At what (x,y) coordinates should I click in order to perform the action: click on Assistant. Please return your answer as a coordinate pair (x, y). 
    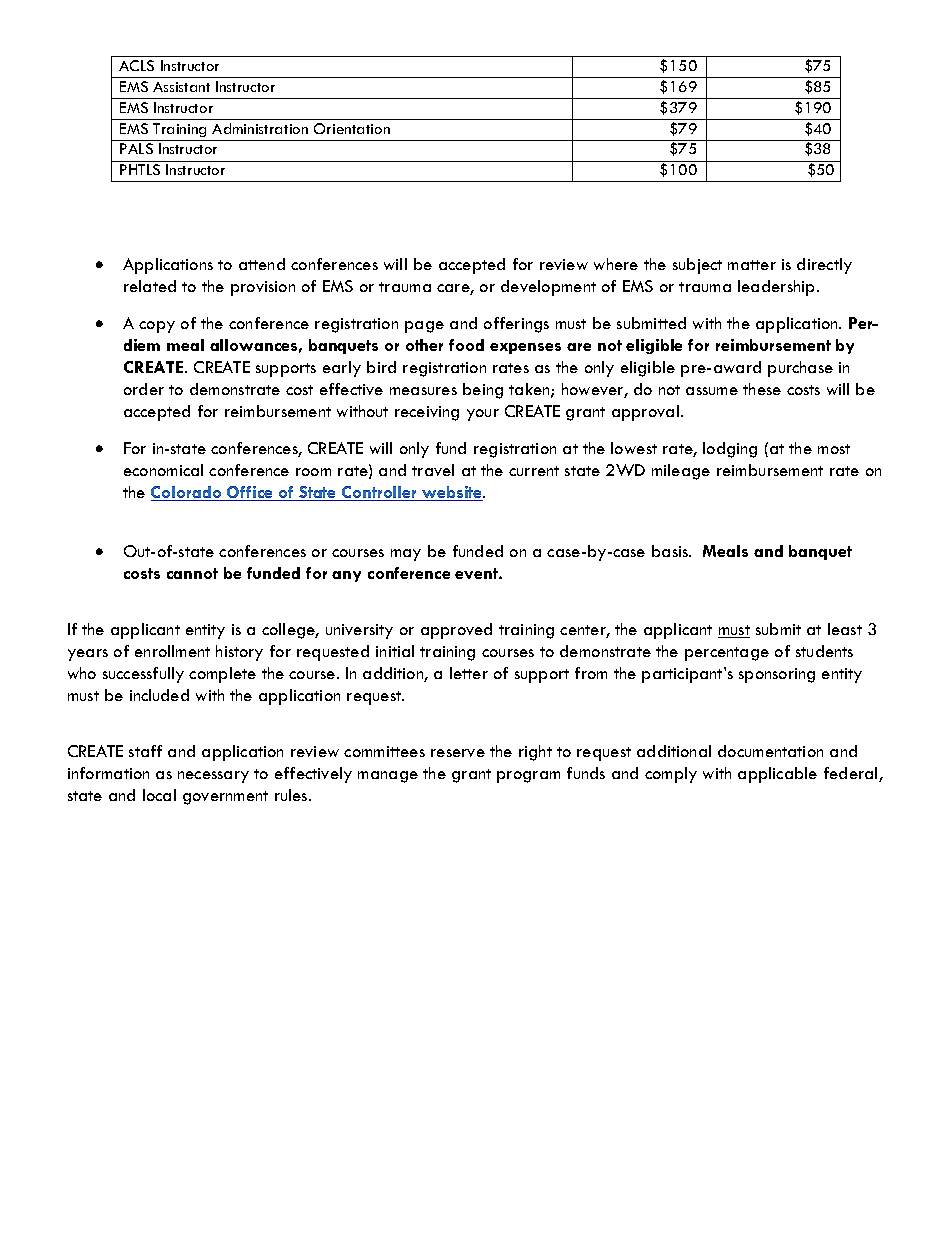
    Looking at the image, I should click on (181, 87).
